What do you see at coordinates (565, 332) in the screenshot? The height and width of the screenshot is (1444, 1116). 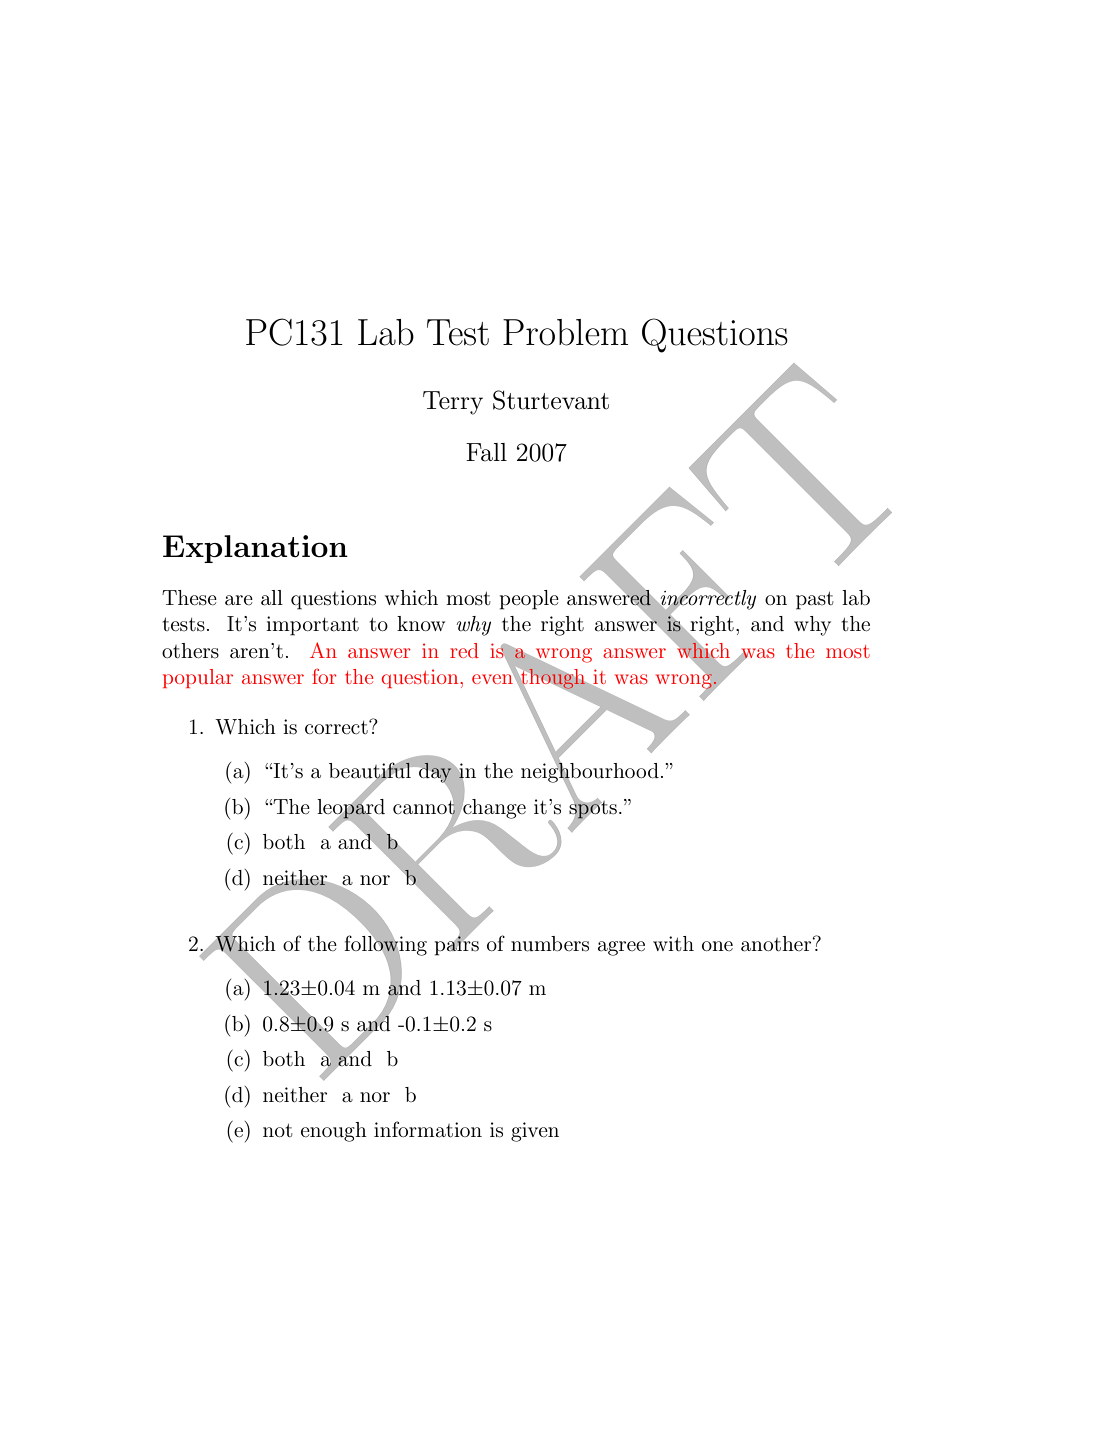 I see `Problem` at bounding box center [565, 332].
